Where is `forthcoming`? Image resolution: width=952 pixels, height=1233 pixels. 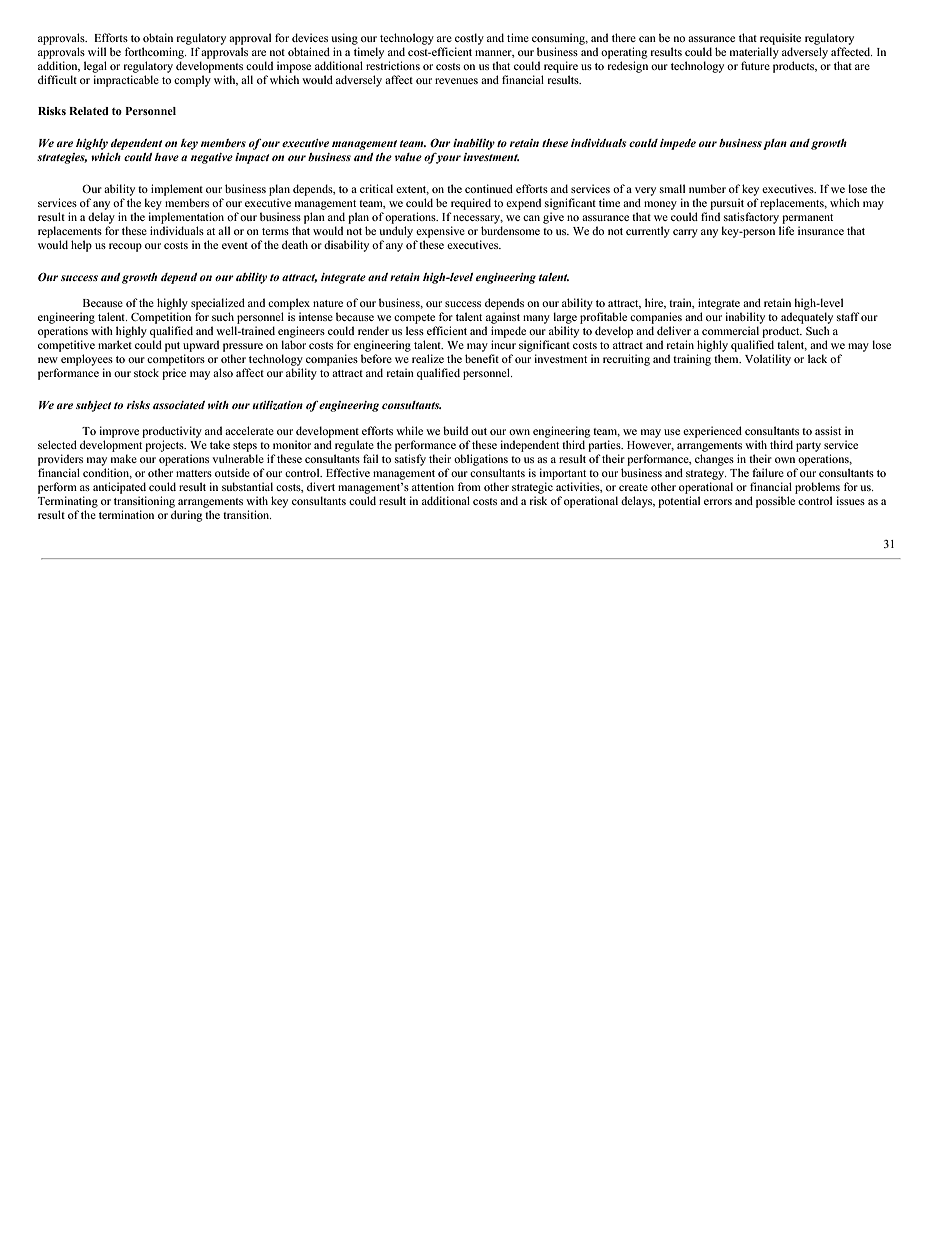
forthcoming is located at coordinates (156, 53).
